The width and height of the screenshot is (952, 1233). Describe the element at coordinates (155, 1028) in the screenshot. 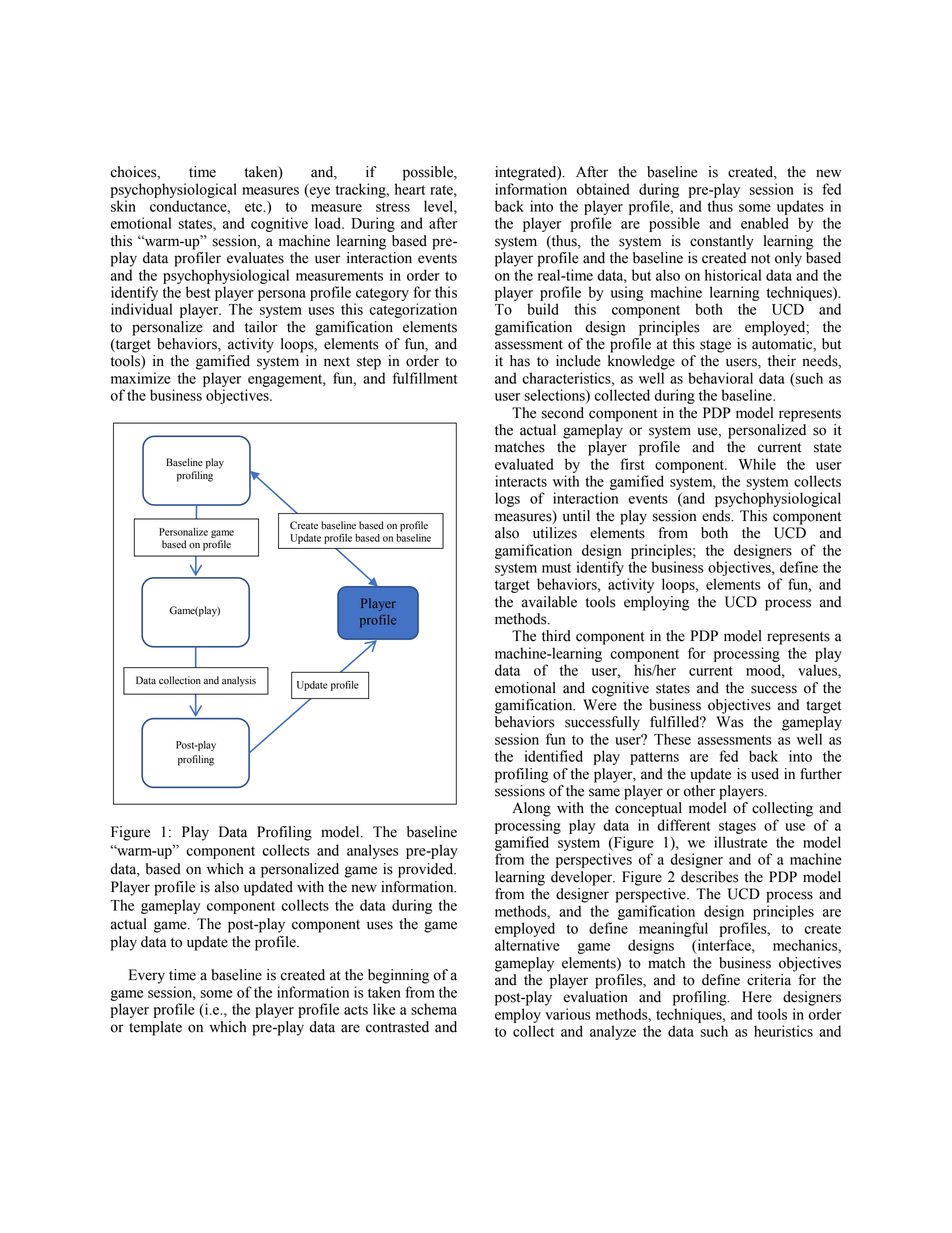

I see `template` at that location.
